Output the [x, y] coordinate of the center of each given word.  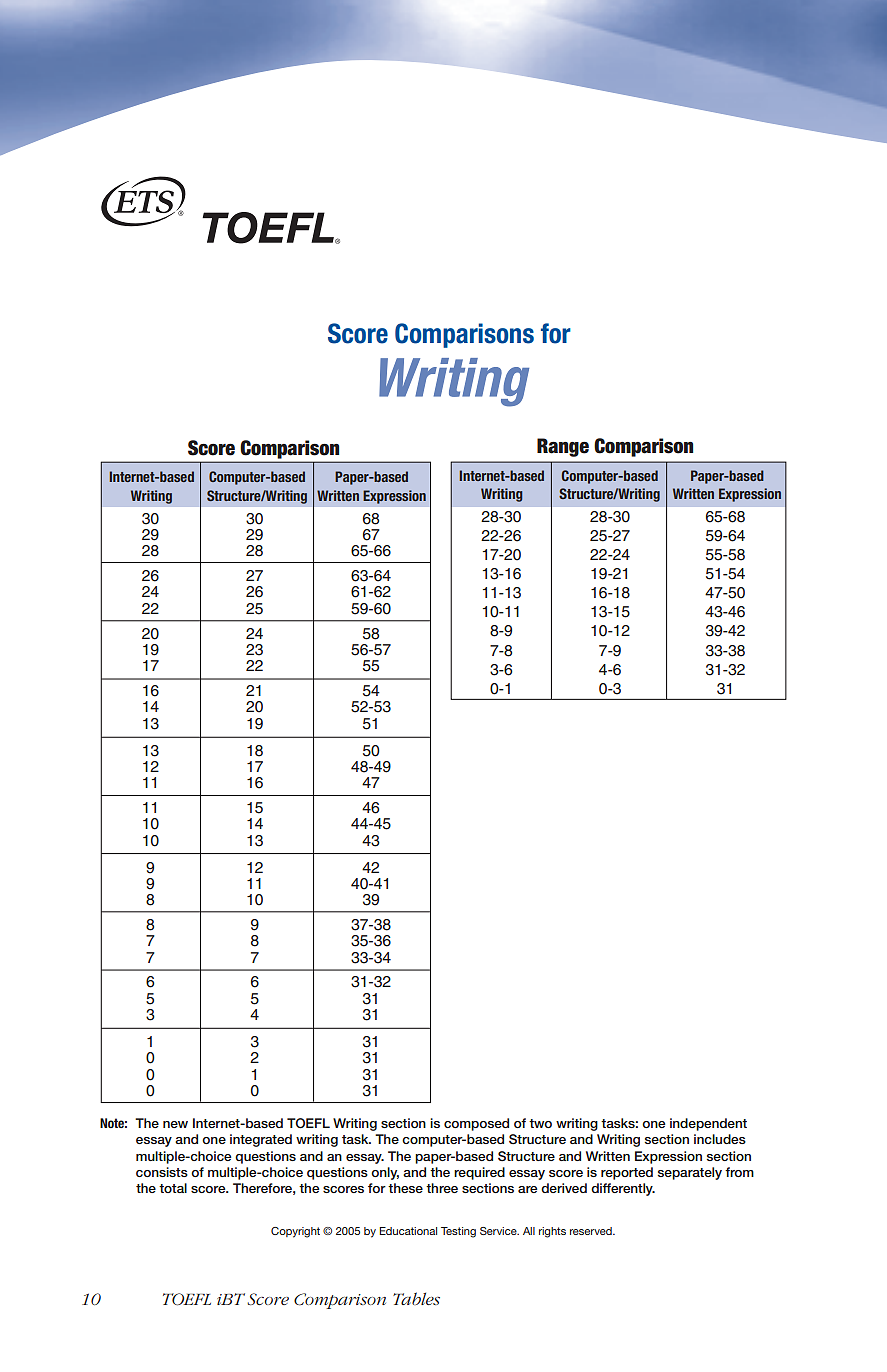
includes [720, 1139]
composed [476, 1124]
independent [708, 1124]
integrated [261, 1140]
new [175, 1124]
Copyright [295, 1232]
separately [690, 1173]
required [479, 1173]
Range [563, 447]
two [540, 1123]
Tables [416, 1298]
